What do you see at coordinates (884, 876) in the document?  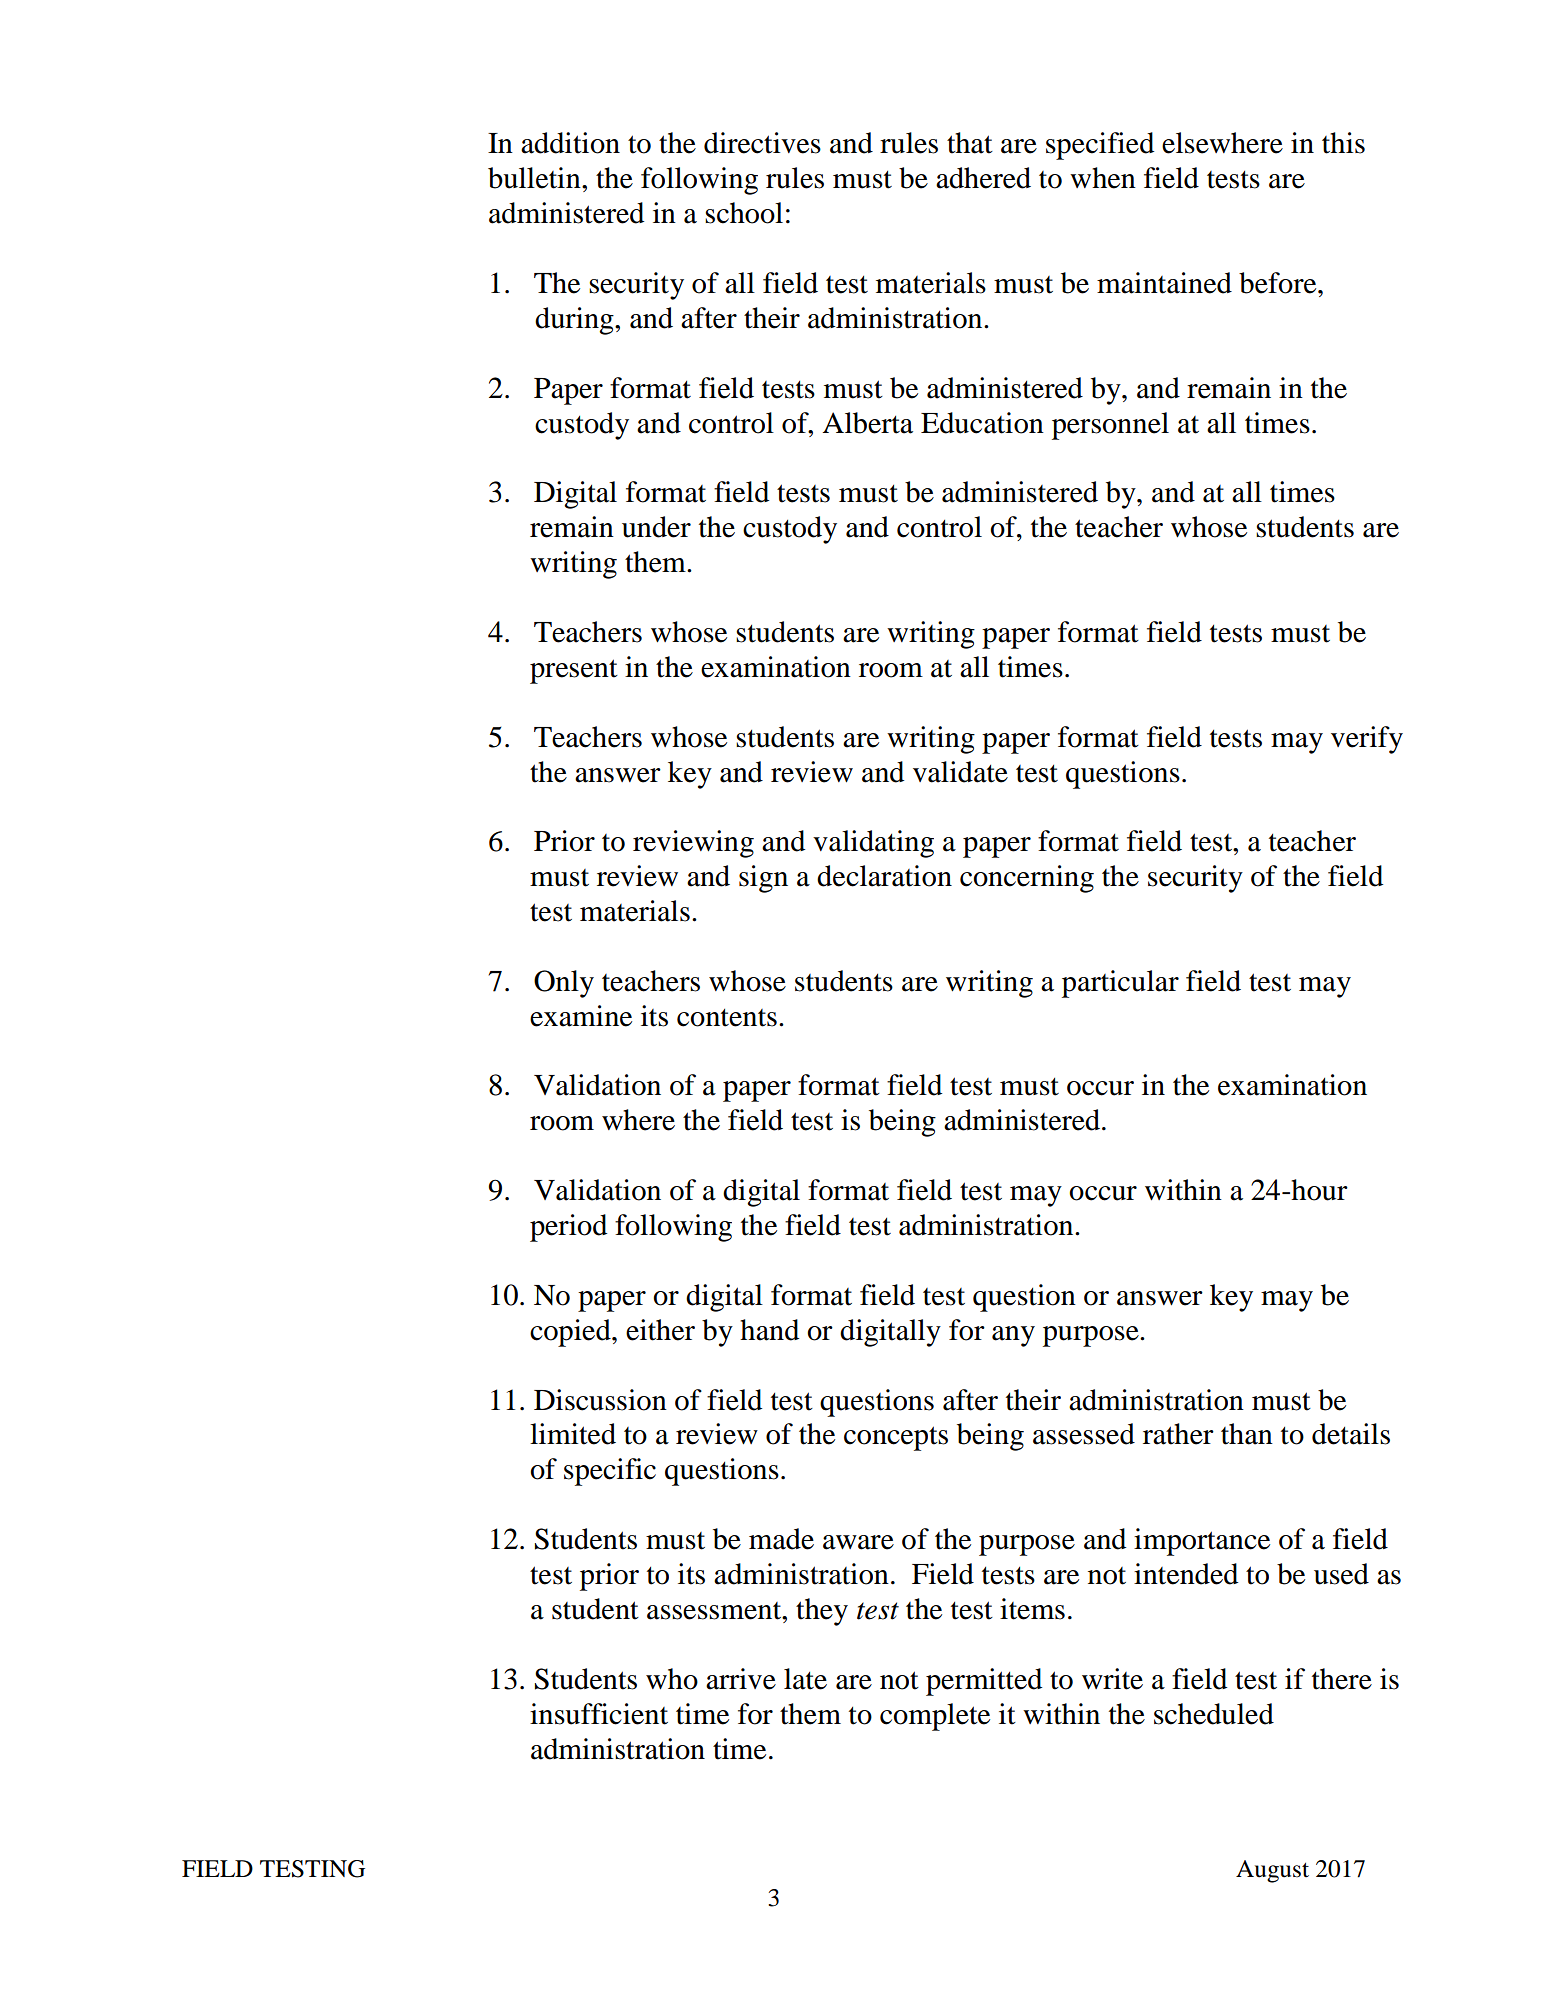 I see `declaration` at bounding box center [884, 876].
